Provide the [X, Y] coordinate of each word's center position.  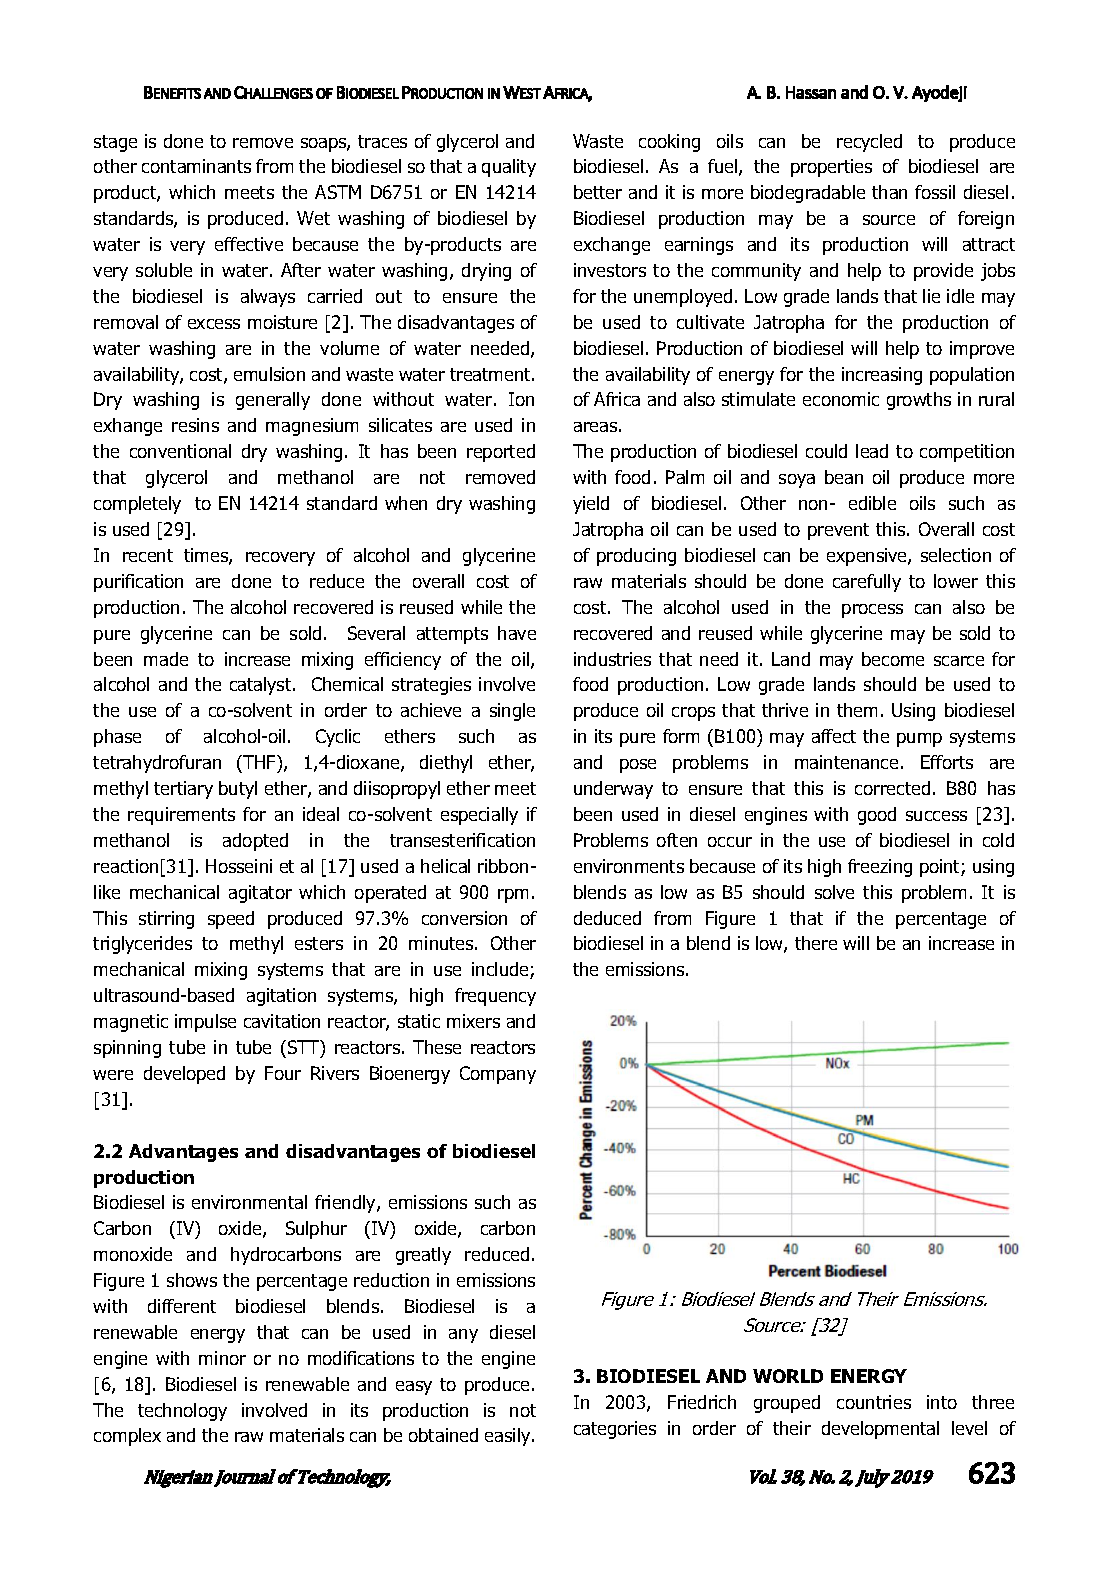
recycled [869, 143]
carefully [867, 583]
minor [222, 1358]
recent [148, 555]
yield [591, 505]
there [816, 943]
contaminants [196, 166]
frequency [495, 997]
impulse [205, 1023]
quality [509, 168]
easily [509, 1437]
